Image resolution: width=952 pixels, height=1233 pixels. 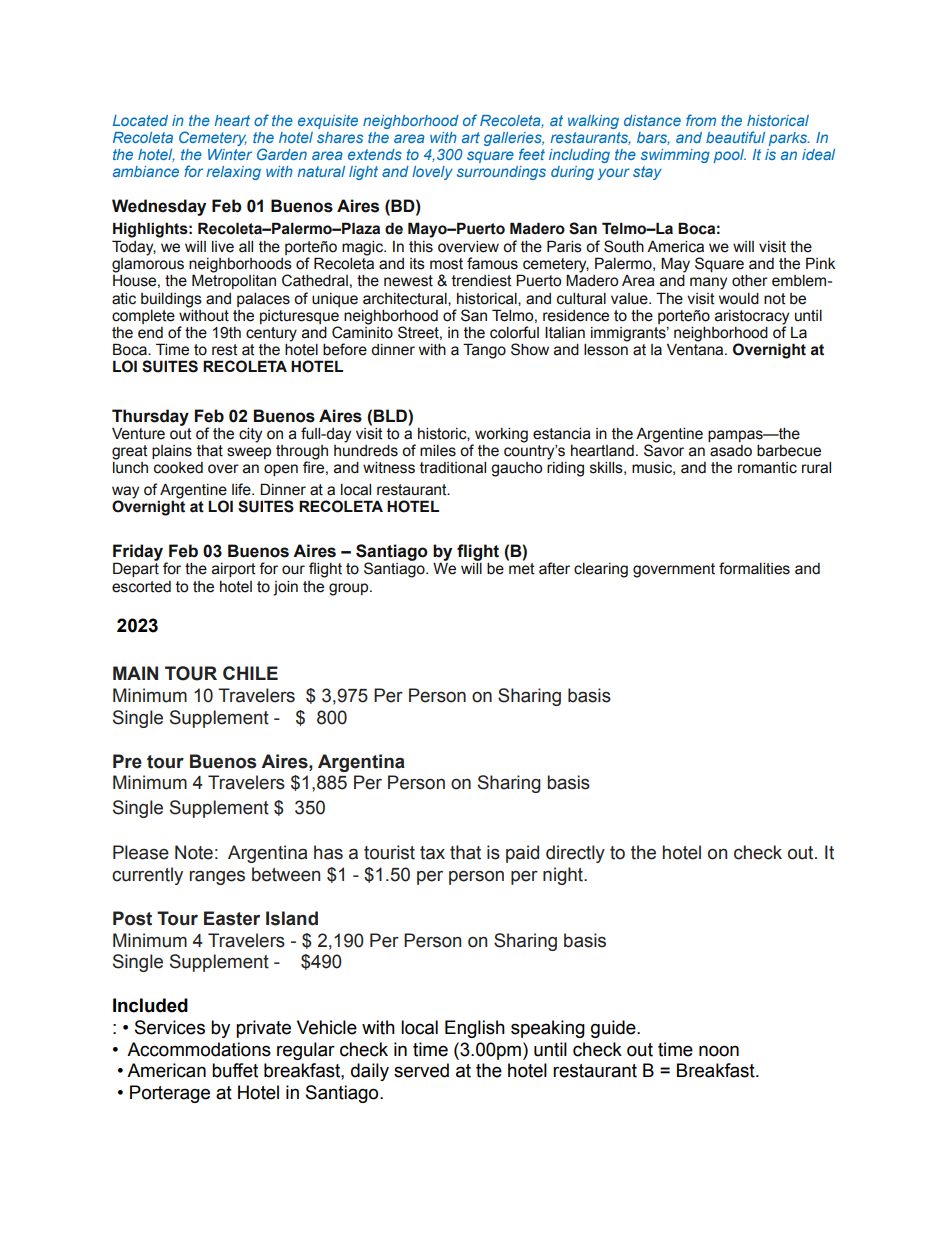 What do you see at coordinates (754, 568) in the screenshot?
I see `formalities` at bounding box center [754, 568].
